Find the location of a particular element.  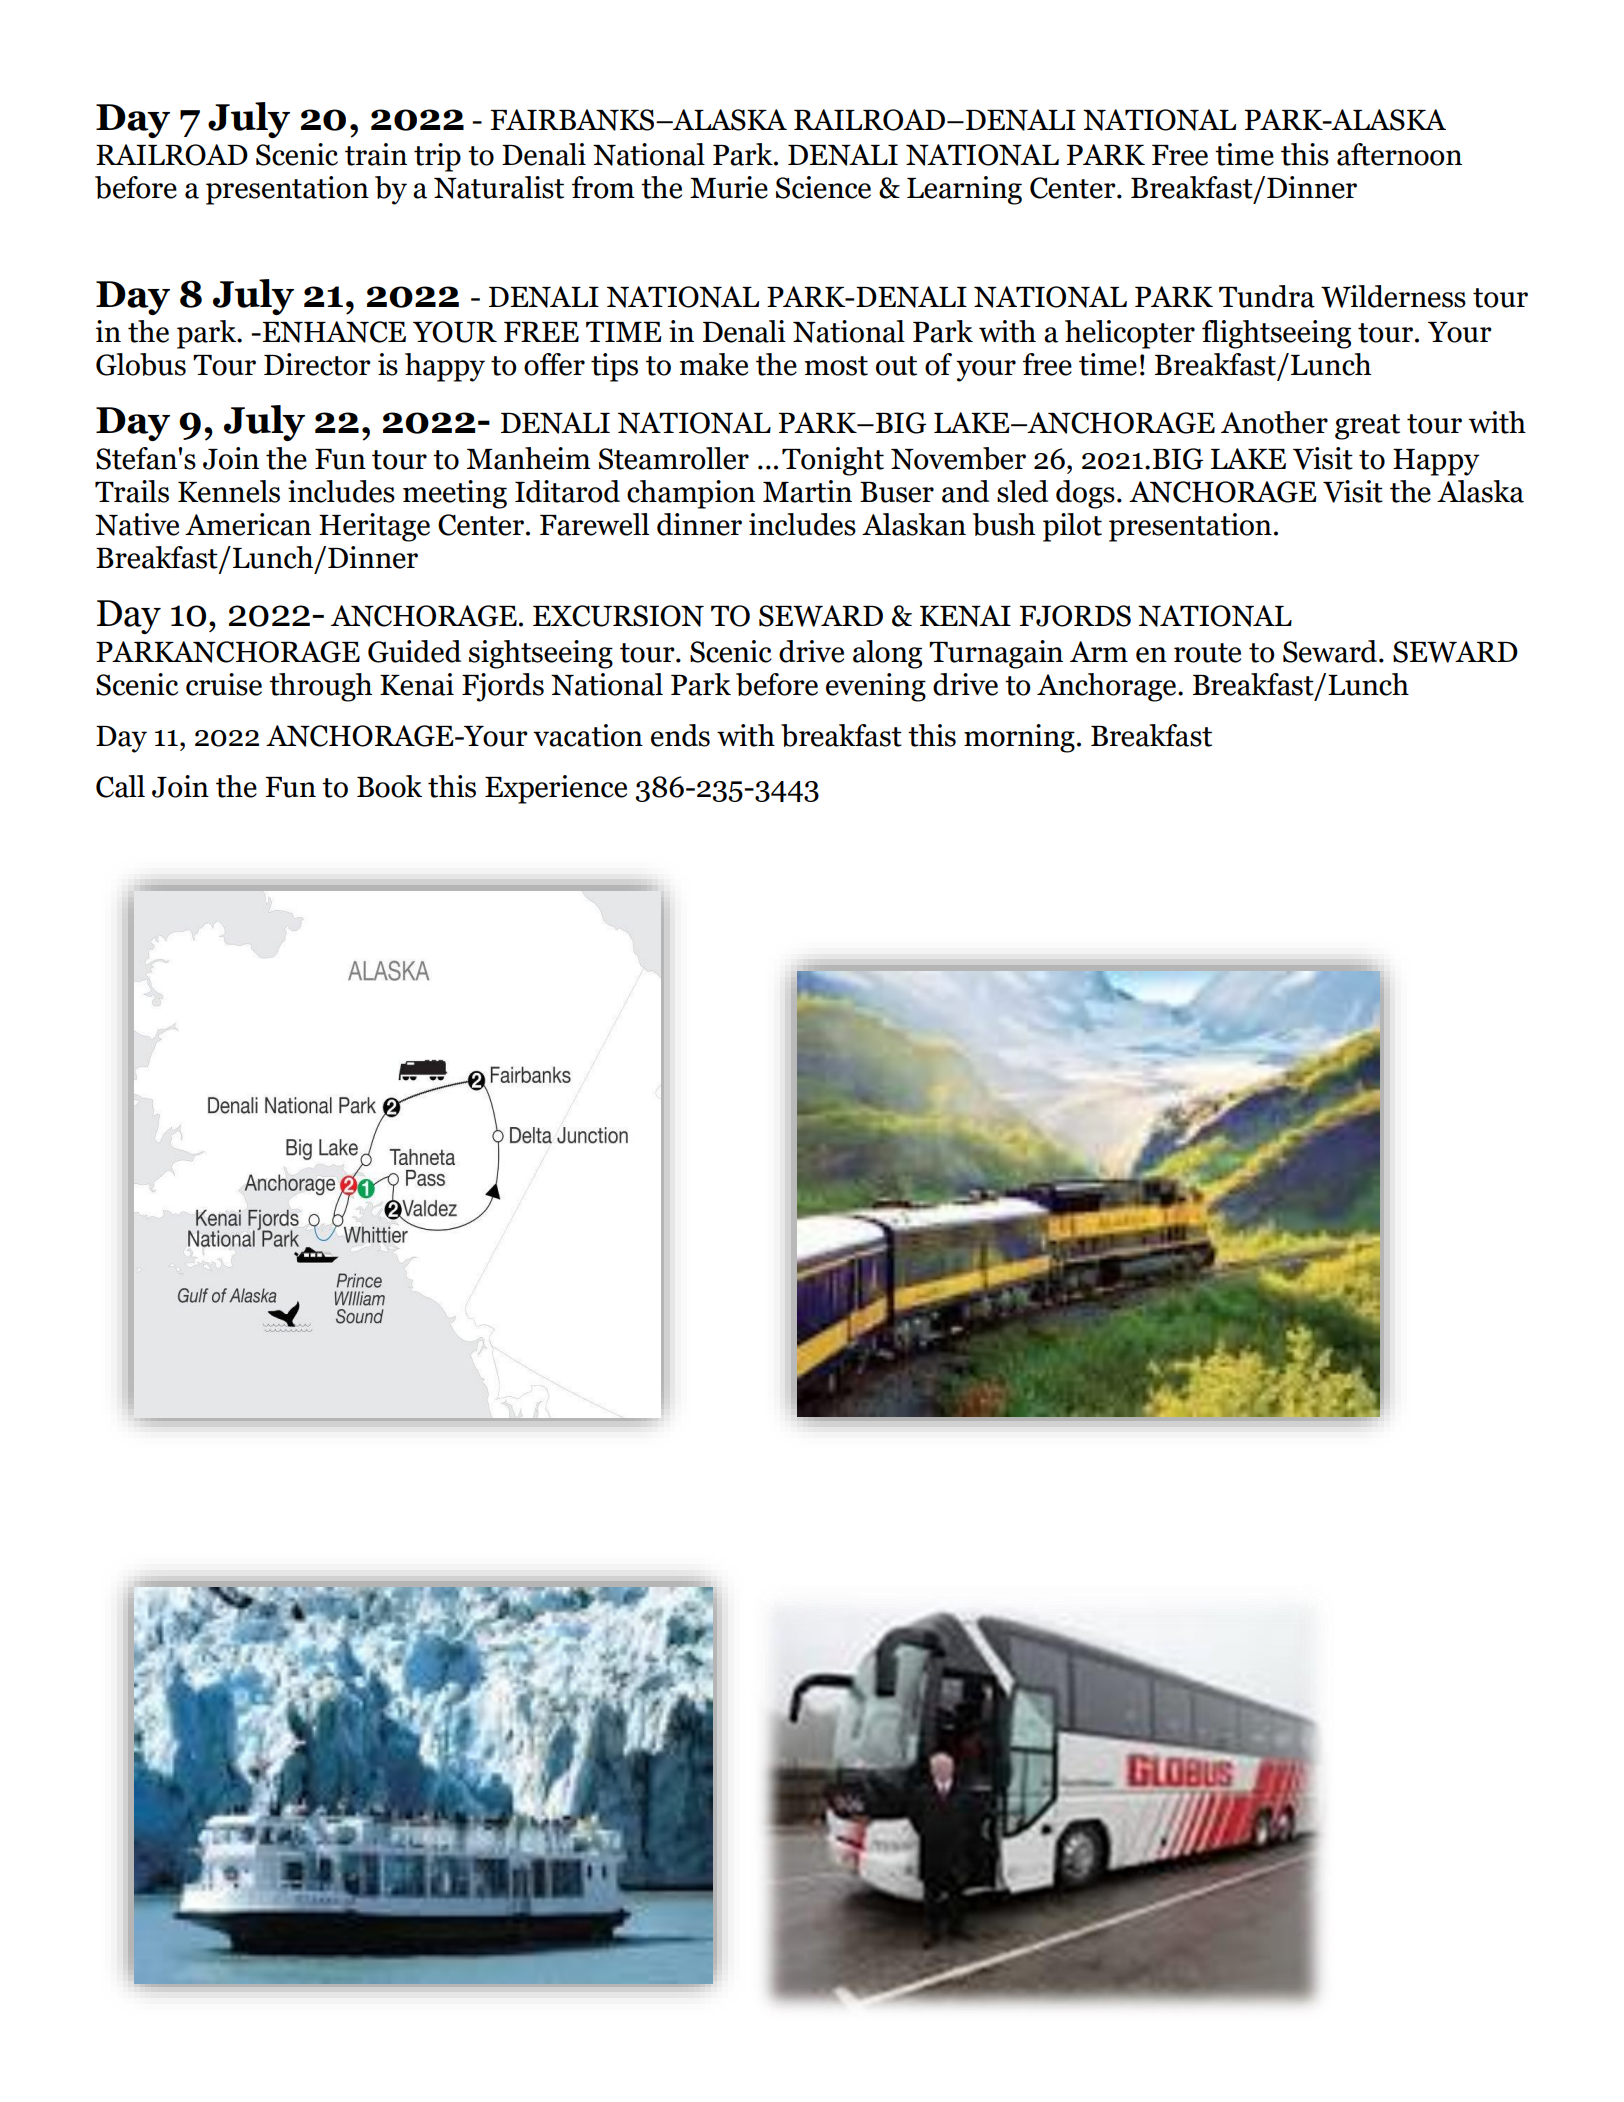

afternoon is located at coordinates (1399, 154).
